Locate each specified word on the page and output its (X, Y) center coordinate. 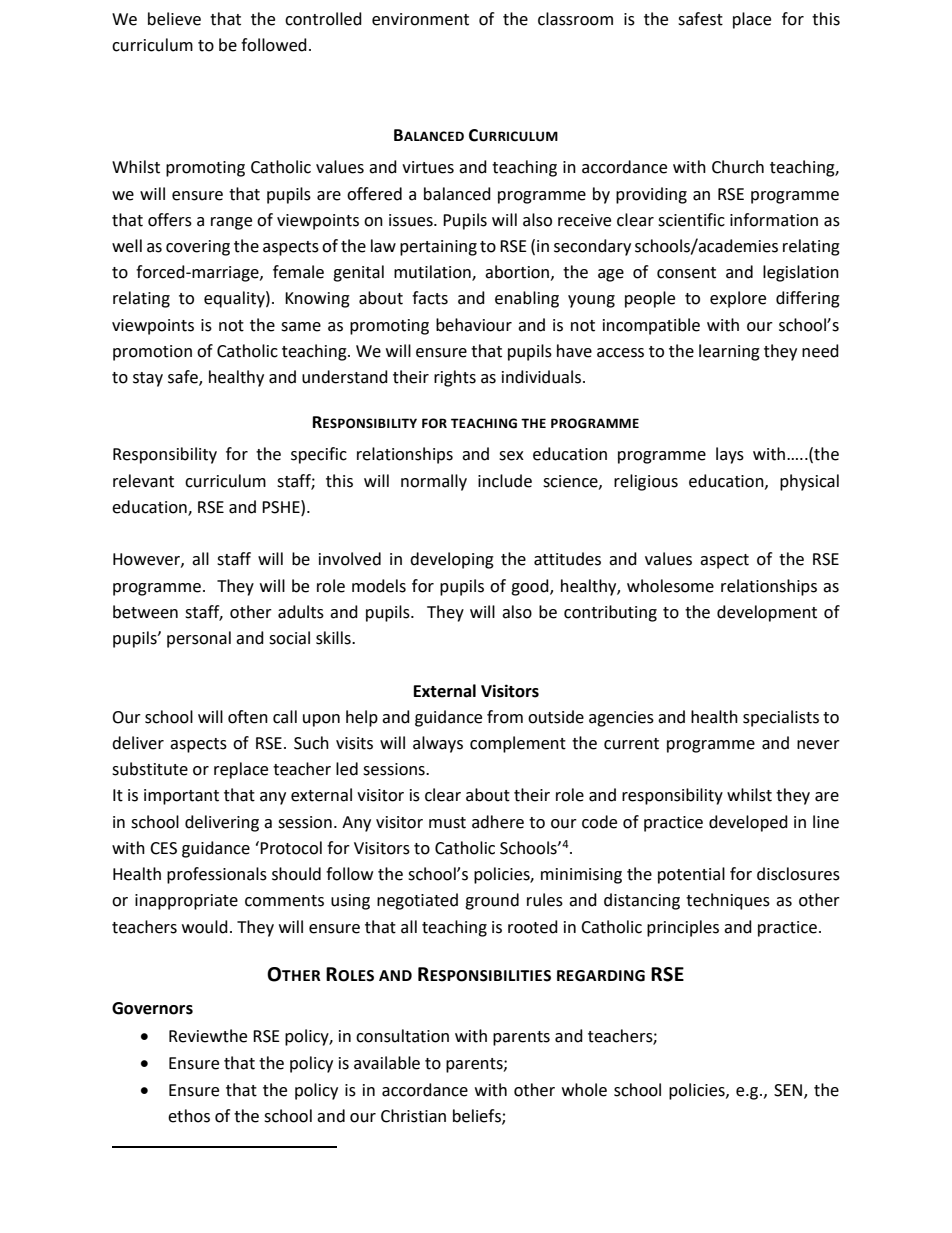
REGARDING (601, 976)
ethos (189, 1116)
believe (174, 19)
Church (738, 167)
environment (420, 19)
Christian (413, 1116)
